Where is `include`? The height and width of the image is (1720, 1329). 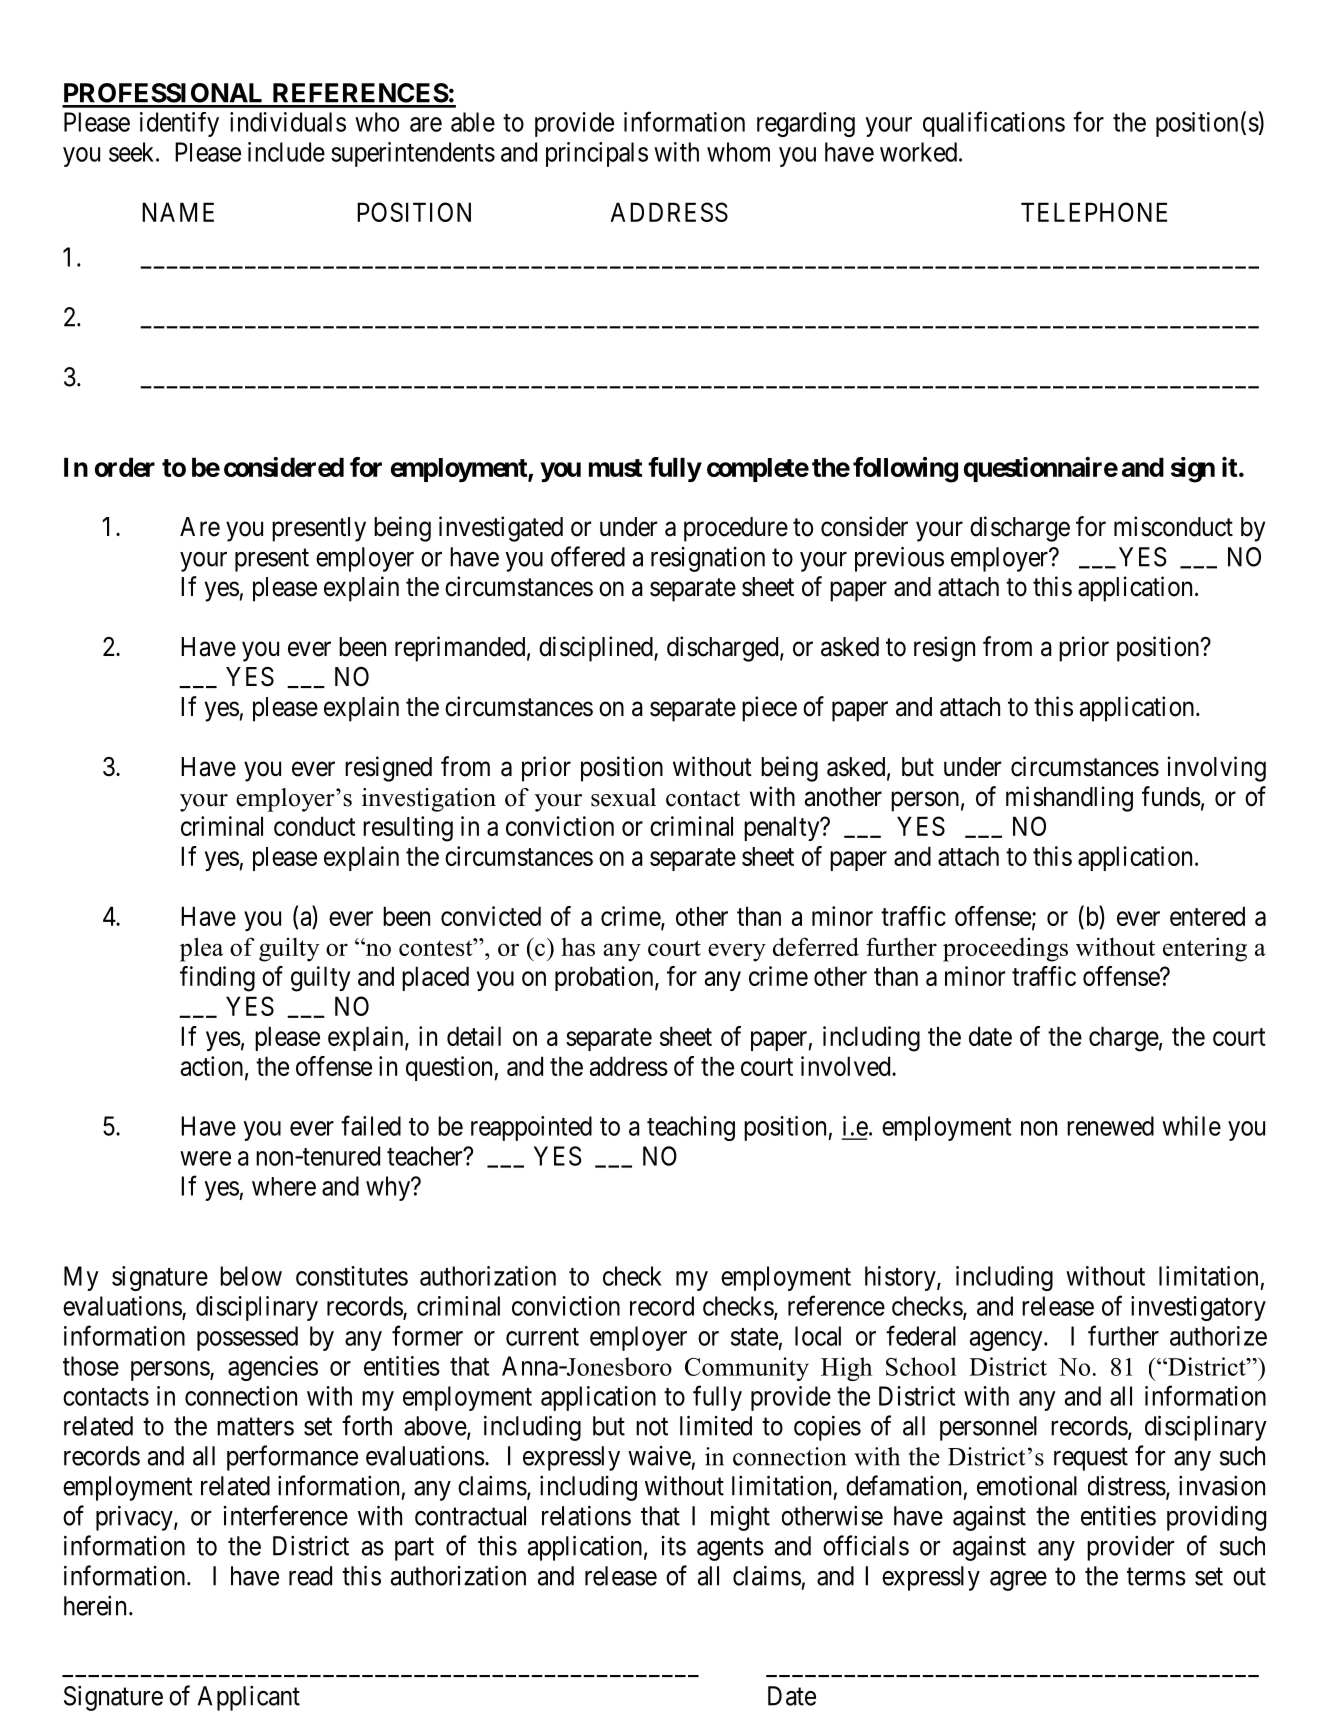
include is located at coordinates (286, 152).
